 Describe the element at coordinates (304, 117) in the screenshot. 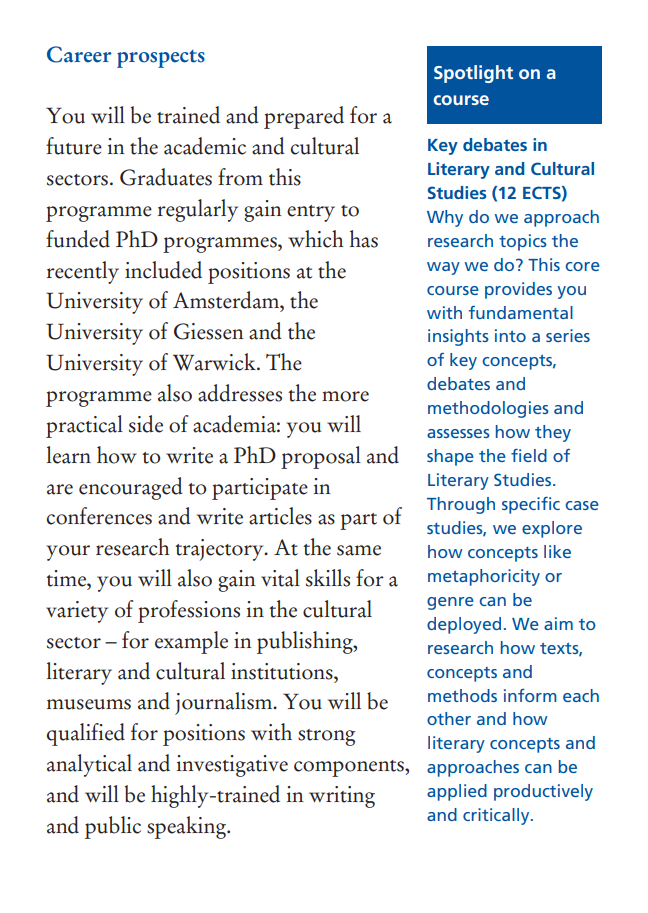

I see `prepared` at that location.
